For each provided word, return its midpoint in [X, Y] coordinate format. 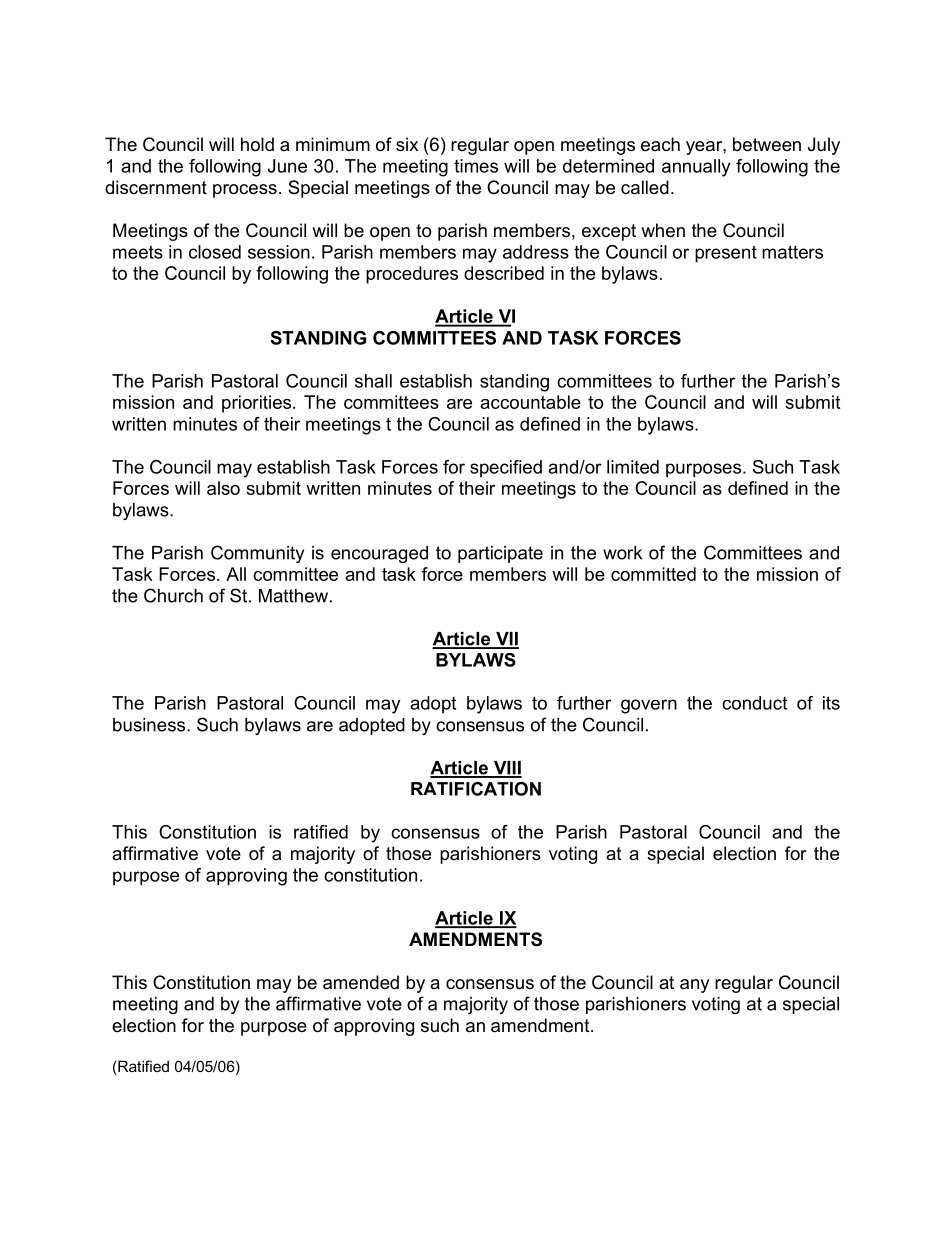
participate [500, 554]
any [695, 986]
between [767, 144]
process [245, 191]
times [476, 166]
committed [653, 574]
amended [361, 982]
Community [257, 554]
